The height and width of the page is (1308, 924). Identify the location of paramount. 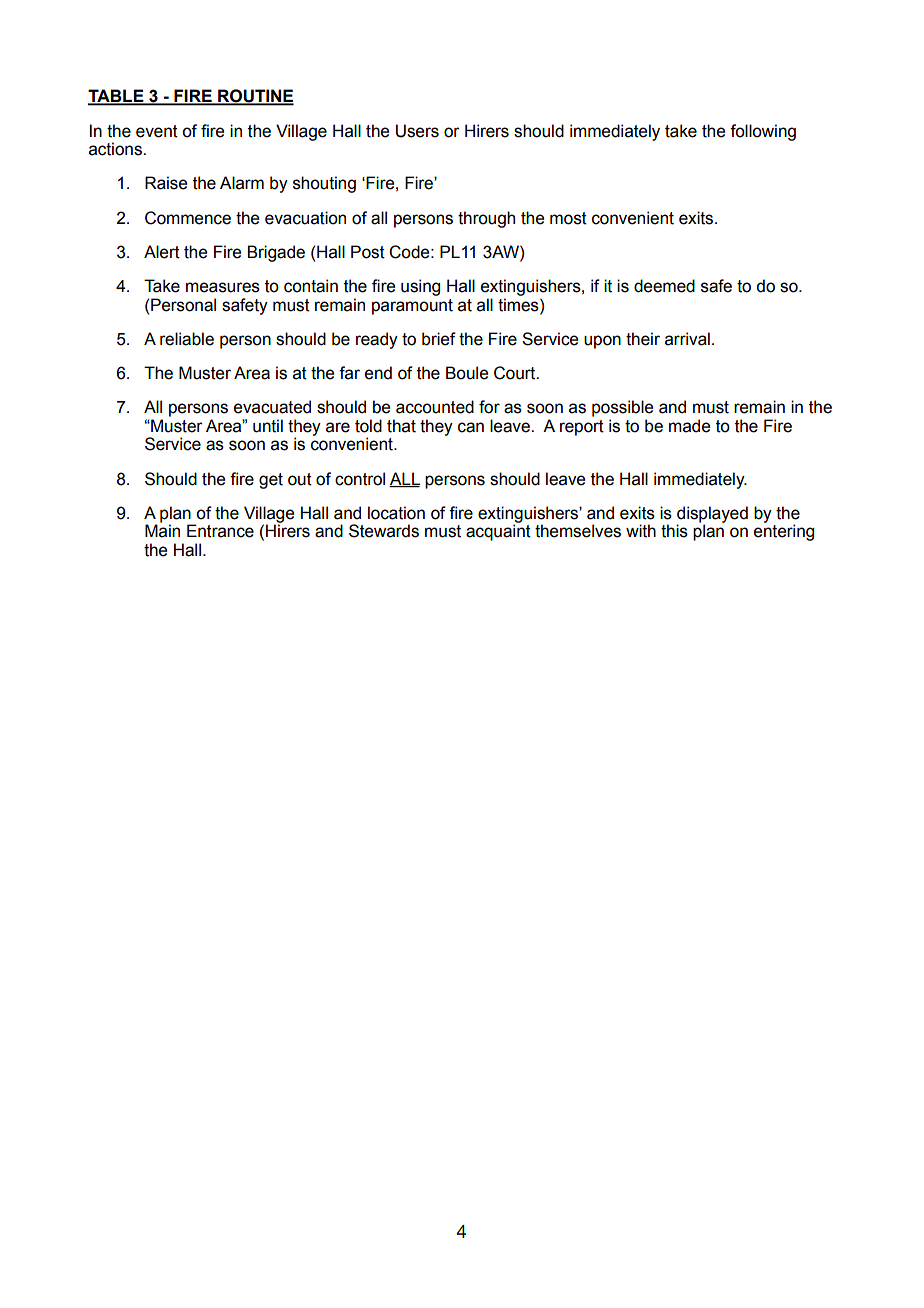
(412, 307).
